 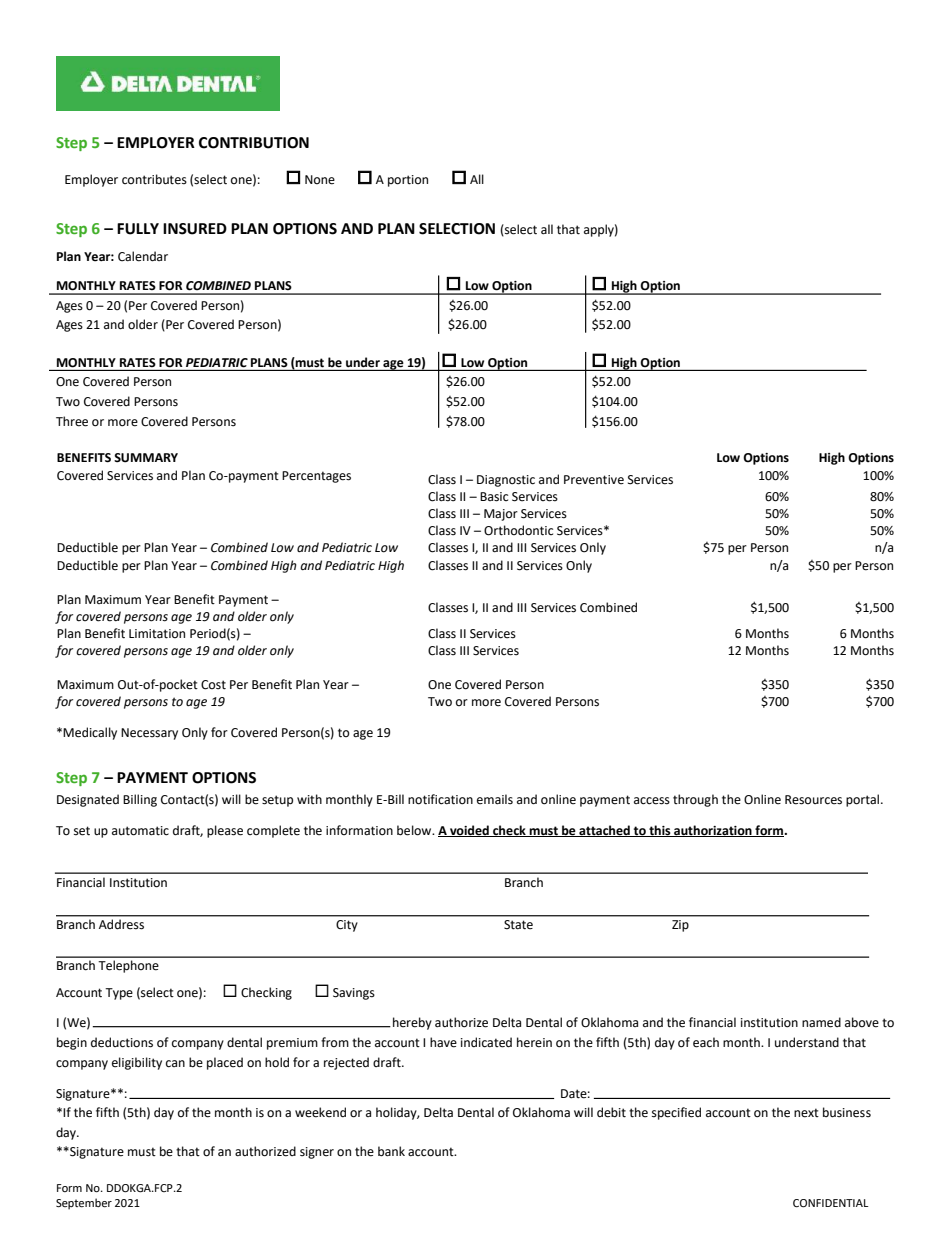 I want to click on Resources, so click(x=813, y=800).
